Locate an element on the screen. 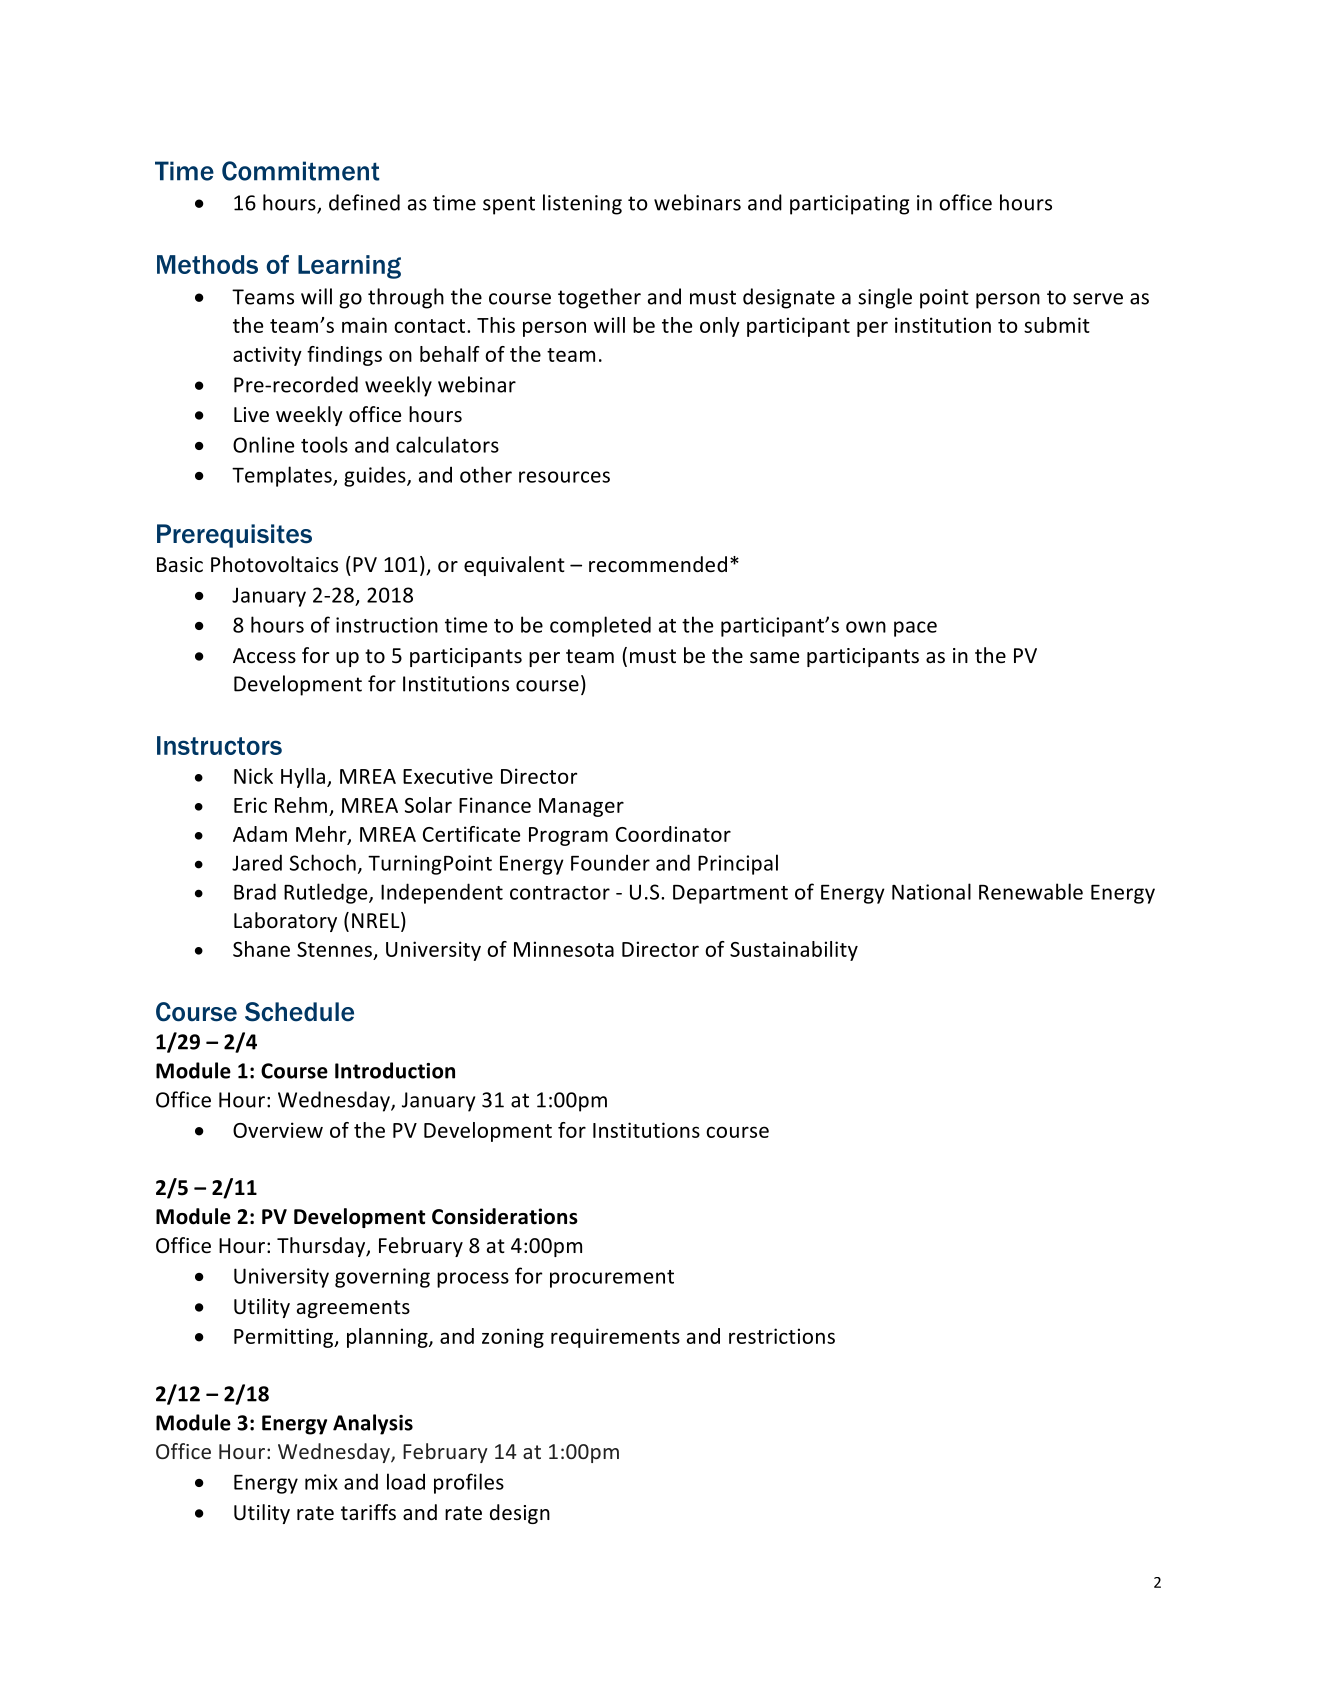 The image size is (1317, 1705). profiles is located at coordinates (469, 1483).
